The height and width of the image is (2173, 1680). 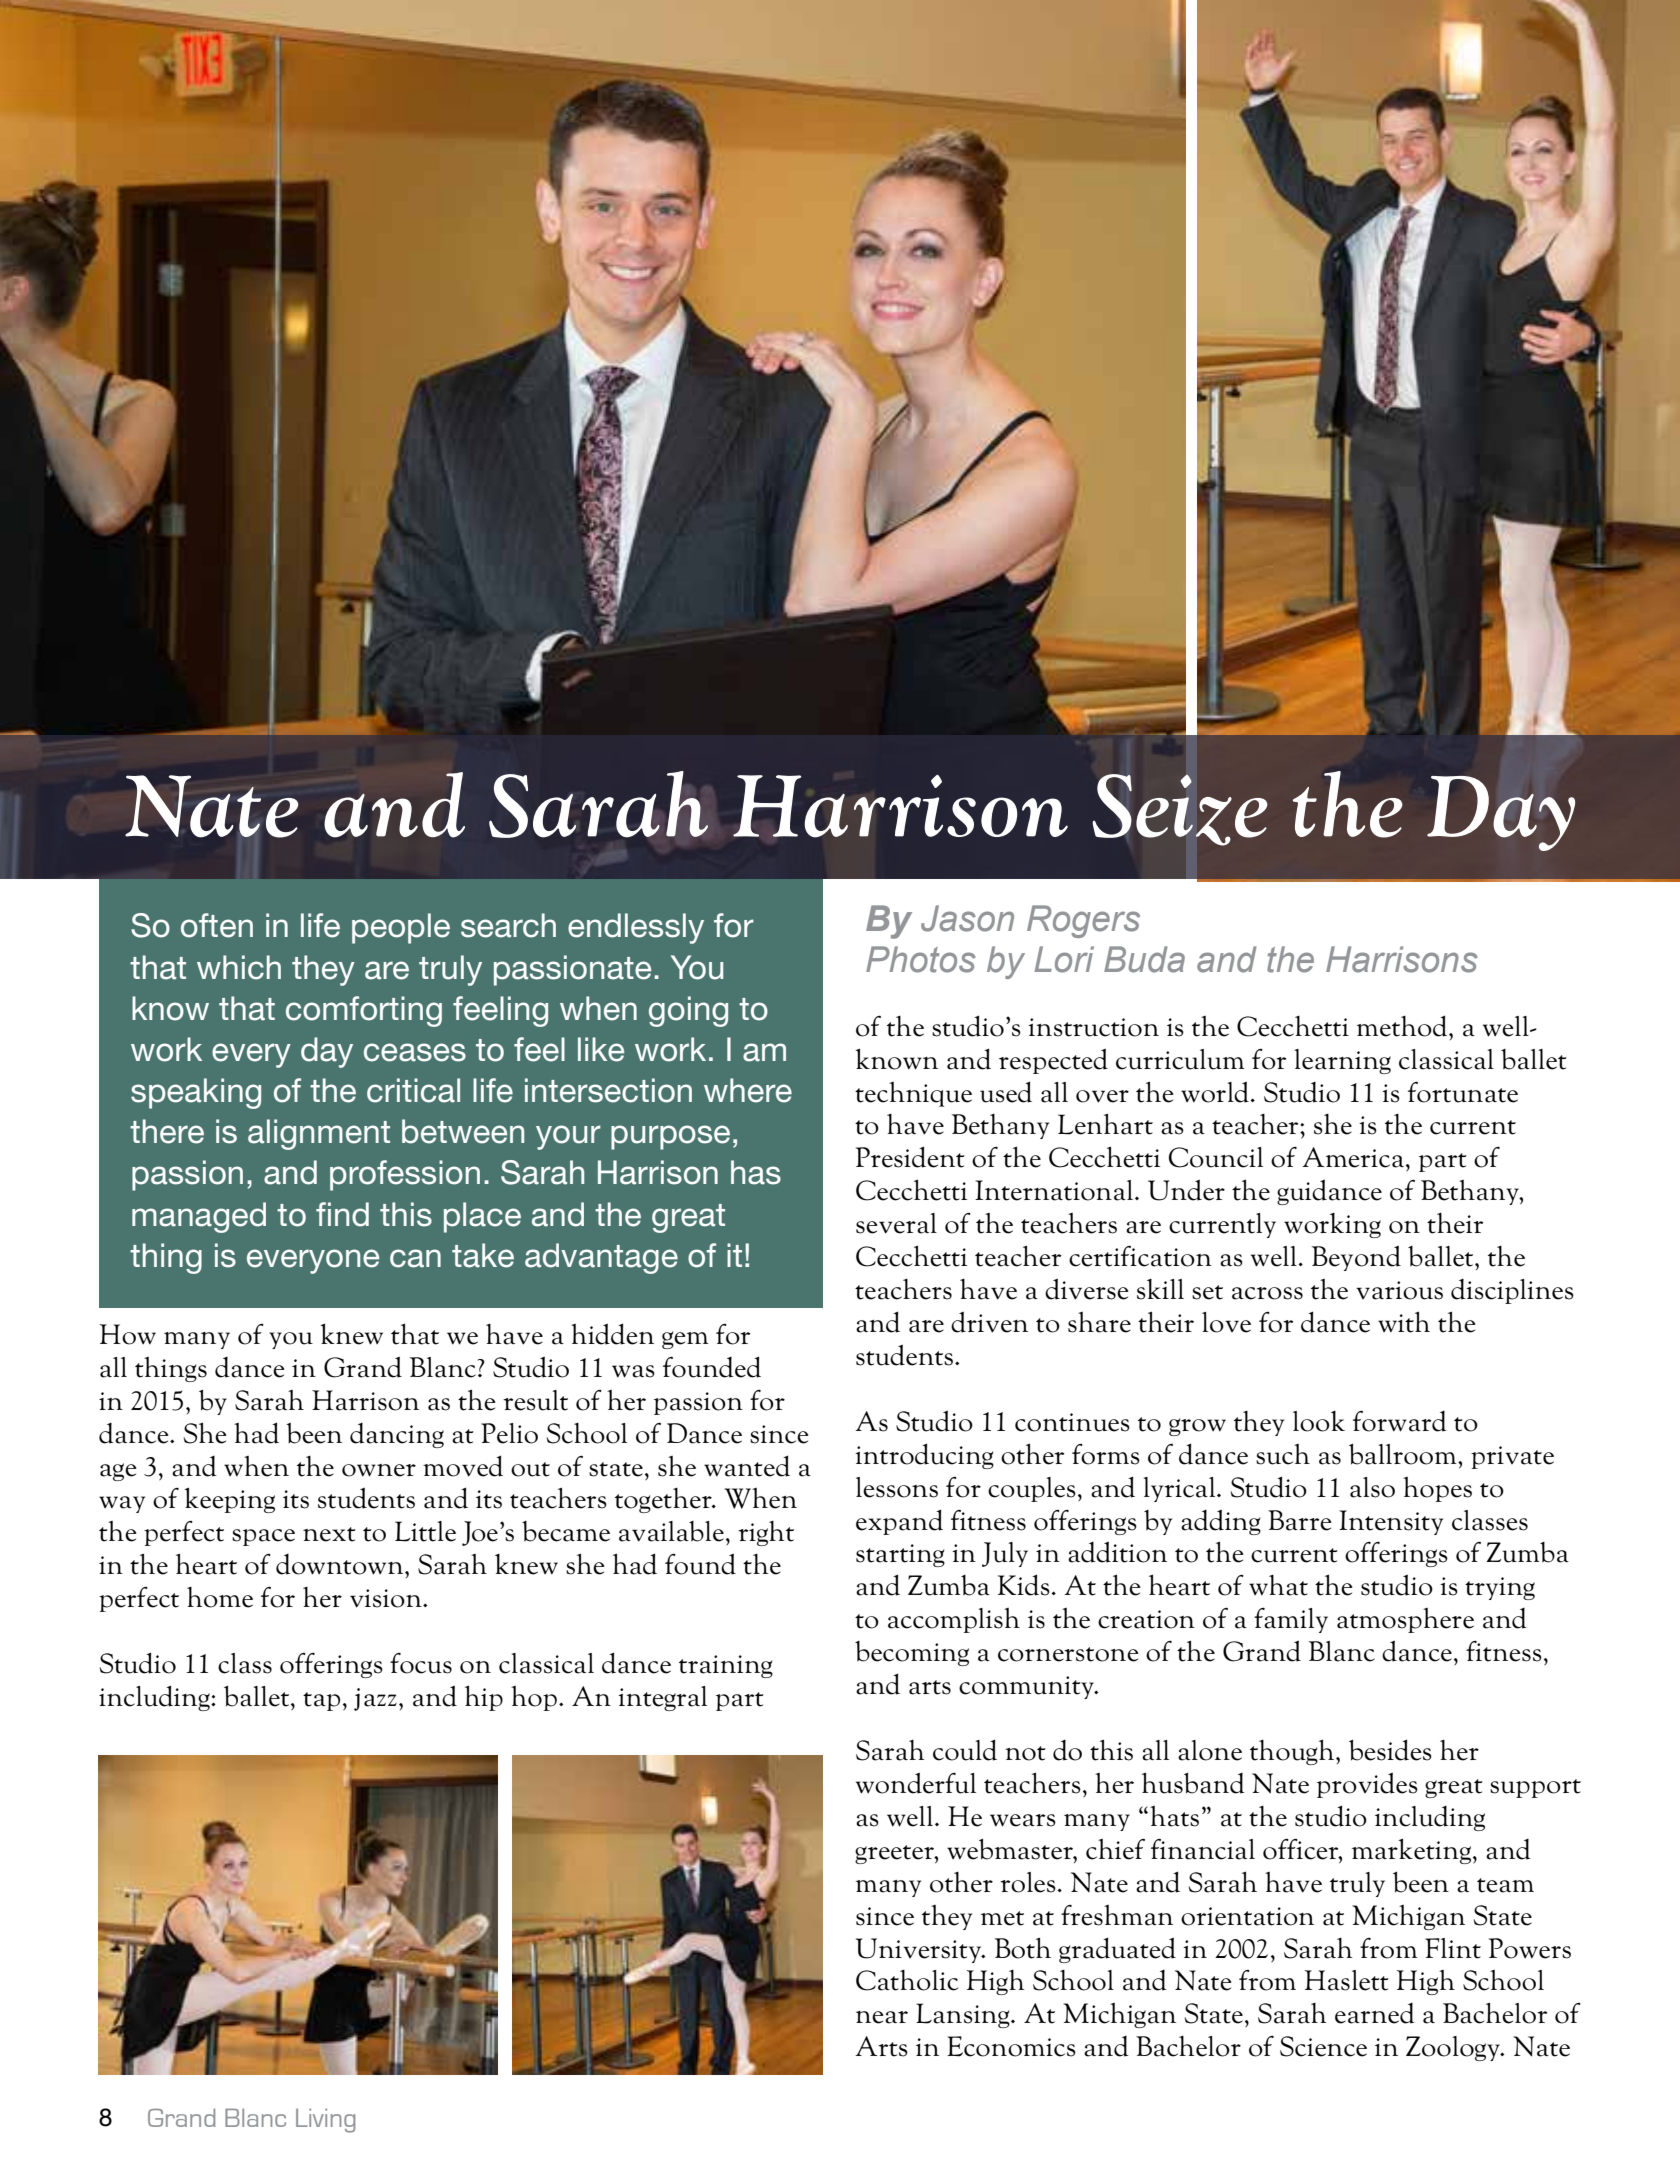 What do you see at coordinates (217, 925) in the image?
I see `often` at bounding box center [217, 925].
